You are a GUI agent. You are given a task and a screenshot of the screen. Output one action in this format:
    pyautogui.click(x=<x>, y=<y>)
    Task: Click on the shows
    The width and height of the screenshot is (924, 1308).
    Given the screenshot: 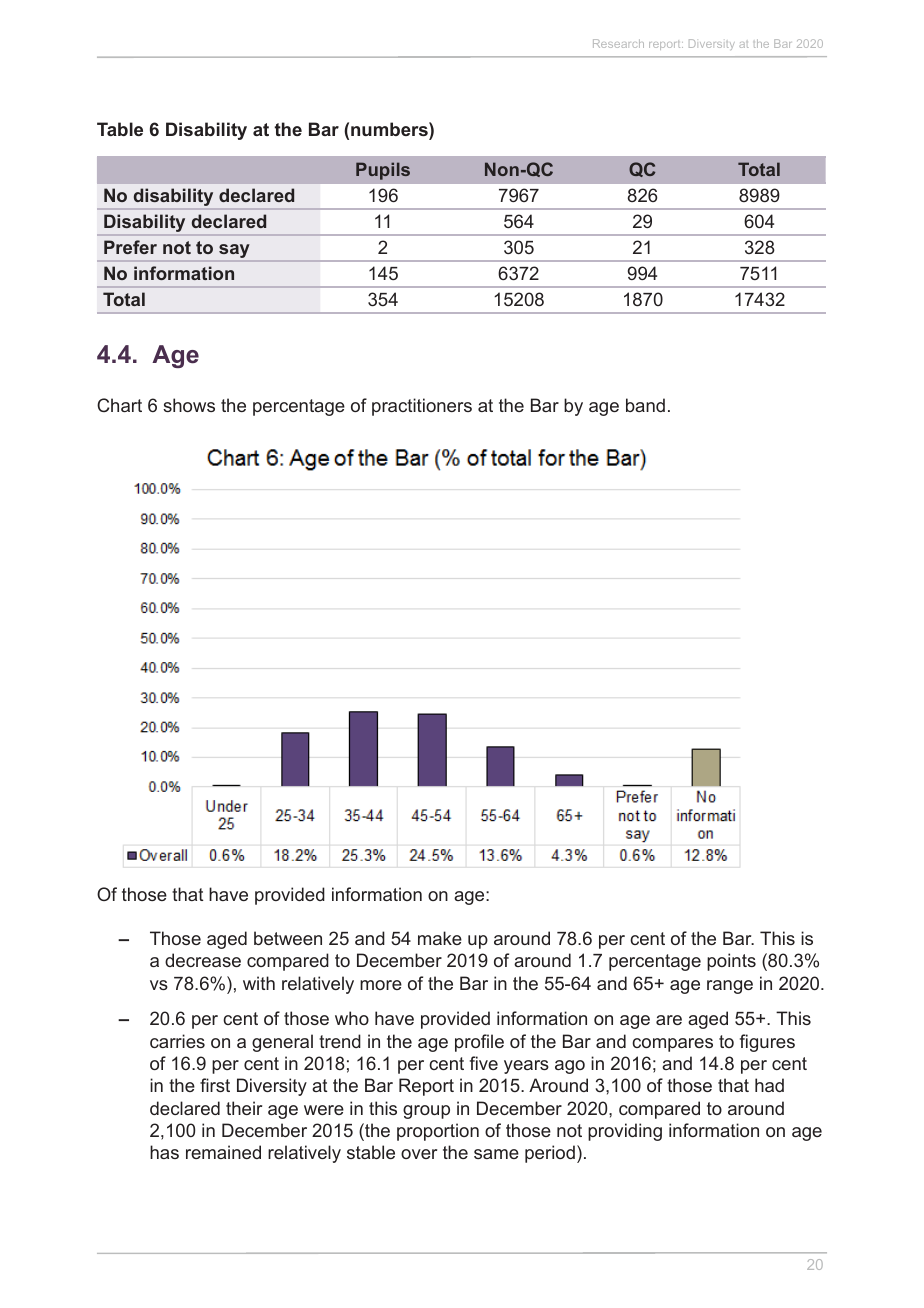 What is the action you would take?
    pyautogui.click(x=189, y=405)
